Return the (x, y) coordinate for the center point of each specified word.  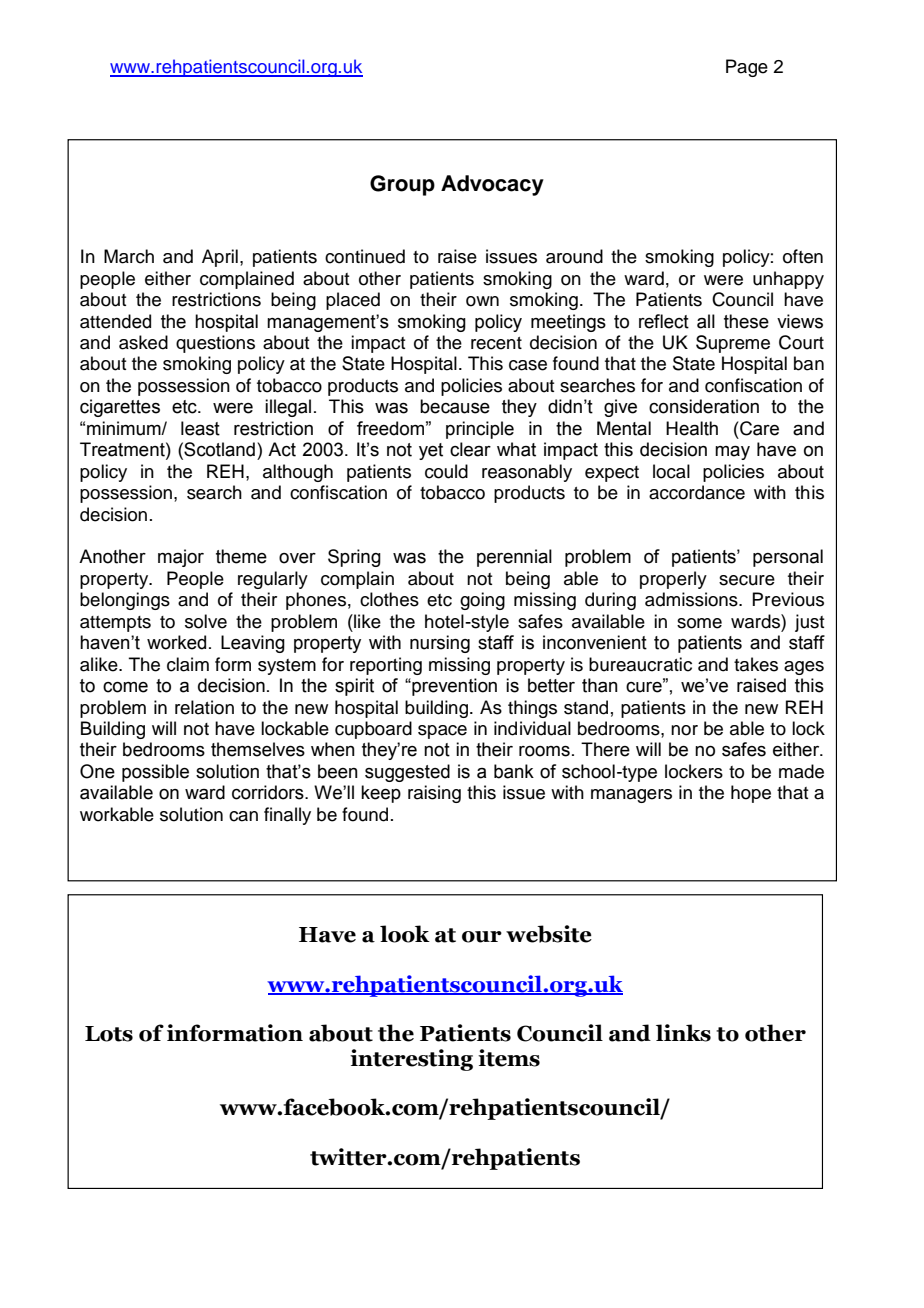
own (482, 301)
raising (434, 794)
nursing (440, 644)
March (129, 256)
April (220, 258)
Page (747, 68)
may (732, 453)
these (746, 321)
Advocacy (492, 185)
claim (188, 664)
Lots (109, 1034)
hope (751, 794)
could (446, 471)
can (243, 816)
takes (756, 664)
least (200, 428)
